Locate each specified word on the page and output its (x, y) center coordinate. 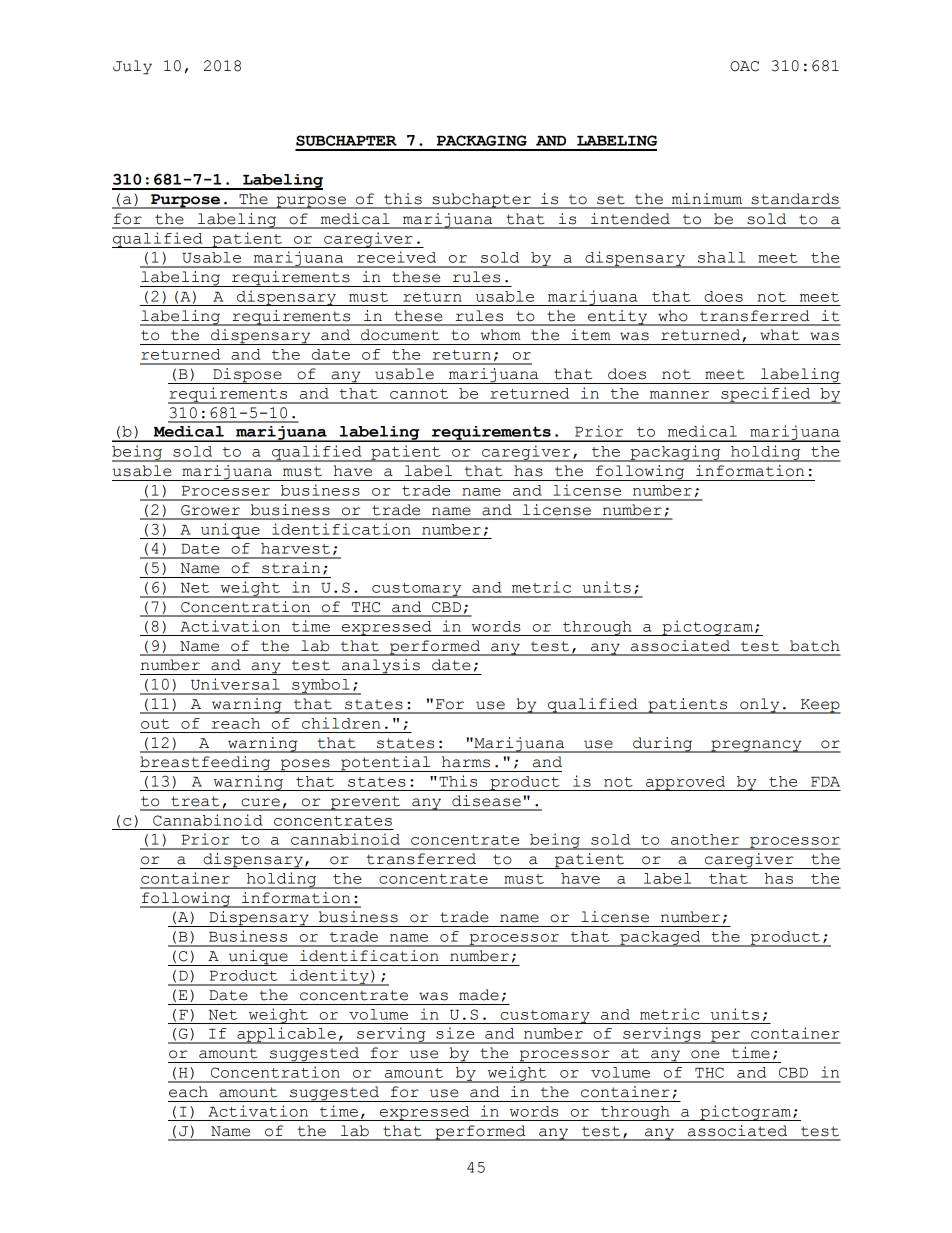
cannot (419, 394)
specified (766, 395)
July (132, 67)
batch (815, 646)
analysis (381, 667)
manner (679, 395)
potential (386, 764)
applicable (286, 1035)
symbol (321, 687)
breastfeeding (206, 764)
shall (721, 257)
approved (686, 783)
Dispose (247, 376)
